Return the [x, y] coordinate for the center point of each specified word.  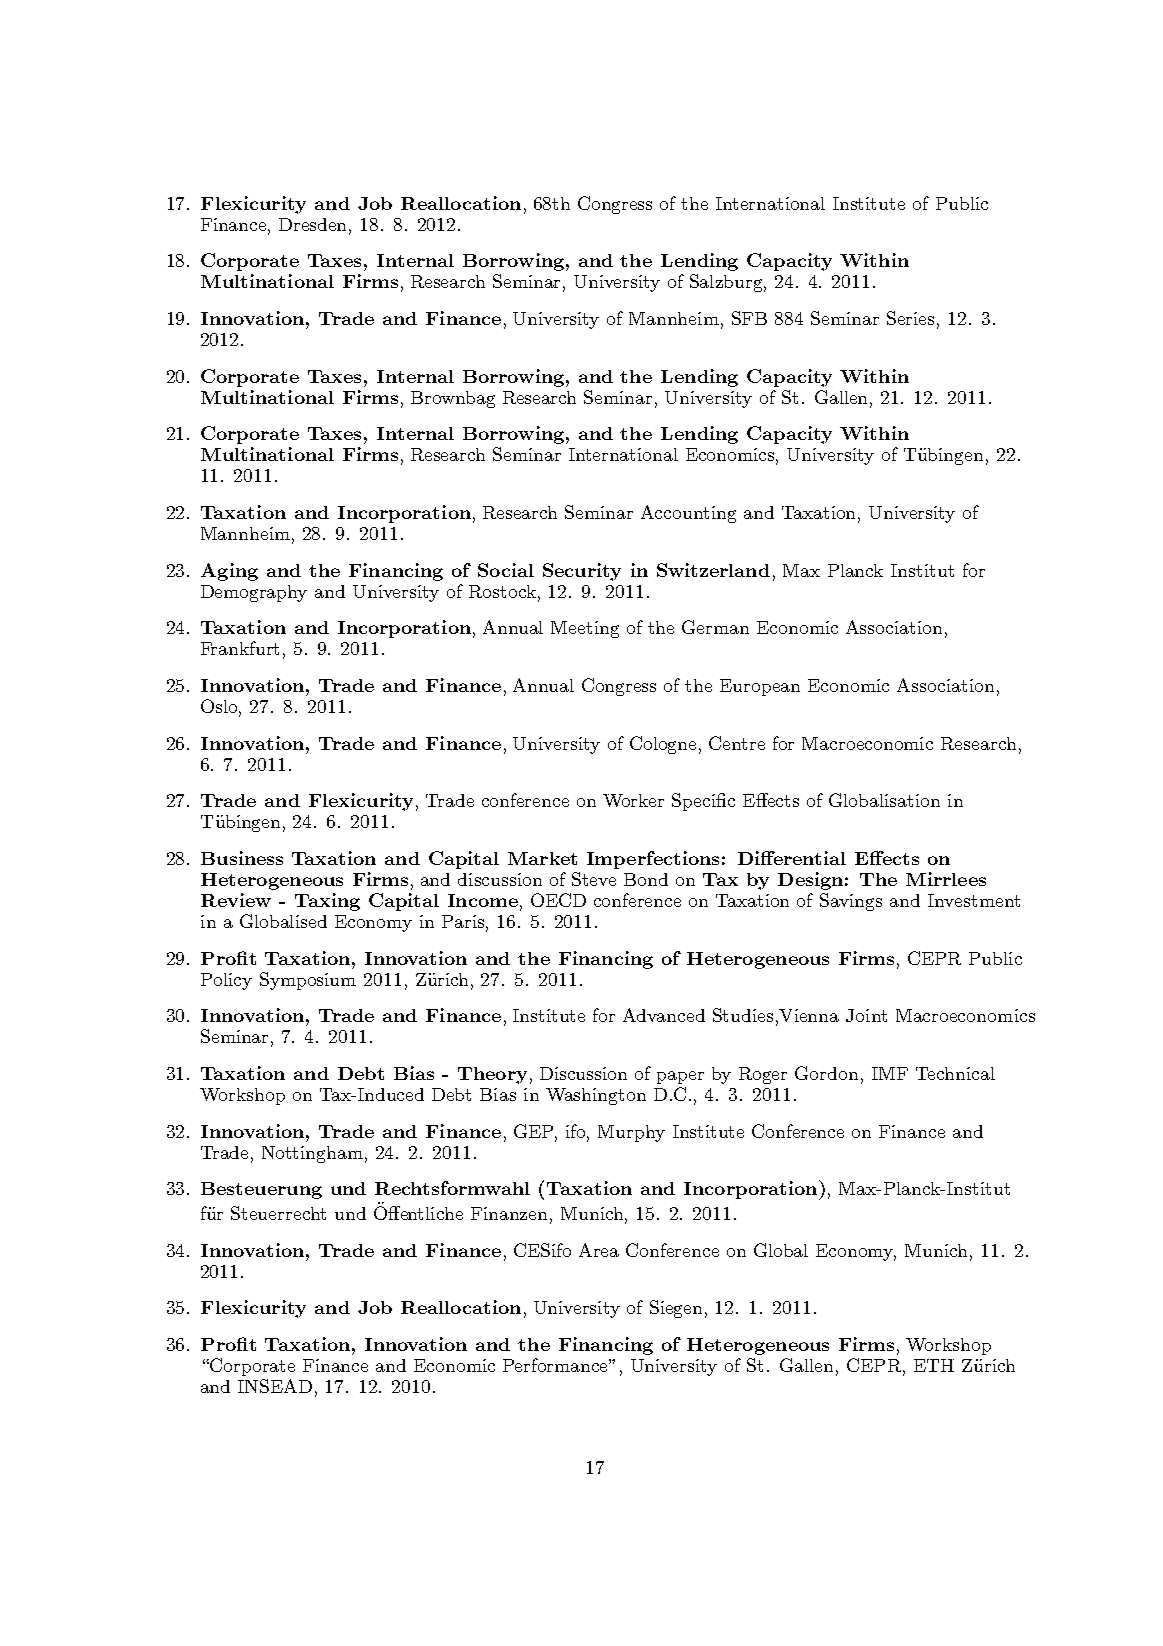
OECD [558, 900]
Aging [229, 572]
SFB [749, 318]
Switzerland [713, 570]
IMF [890, 1073]
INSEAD [275, 1386]
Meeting [585, 629]
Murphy [631, 1133]
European [760, 687]
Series [910, 318]
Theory [492, 1075]
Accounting [688, 514]
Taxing [327, 902]
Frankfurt [240, 648]
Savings [851, 902]
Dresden [314, 224]
